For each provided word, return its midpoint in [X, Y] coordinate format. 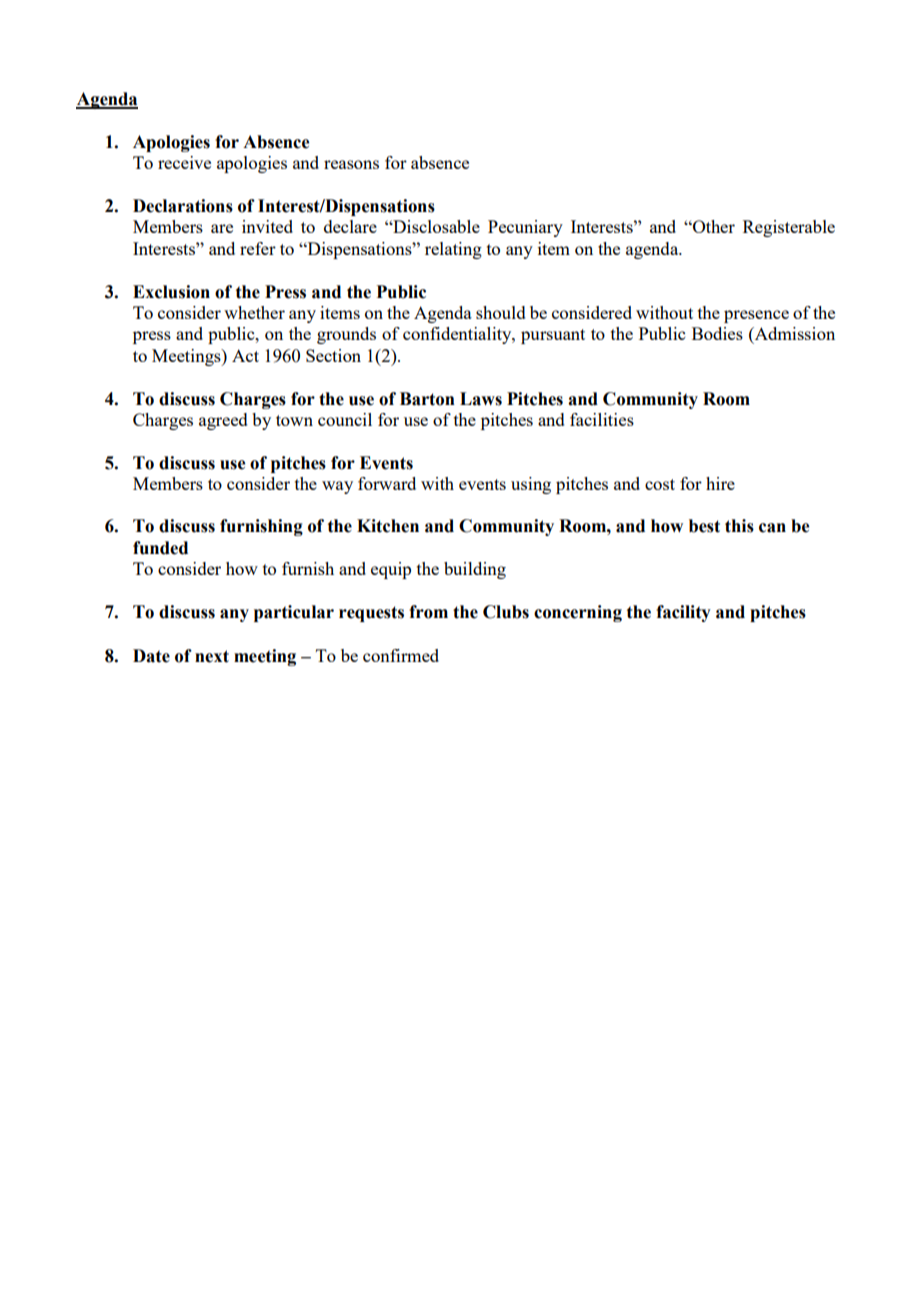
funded [160, 548]
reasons [351, 164]
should [501, 312]
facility [683, 613]
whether [254, 312]
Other [713, 226]
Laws [481, 399]
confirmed [401, 655]
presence [756, 316]
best [704, 526]
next [212, 656]
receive [184, 162]
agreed [223, 421]
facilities [602, 419]
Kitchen [388, 526]
